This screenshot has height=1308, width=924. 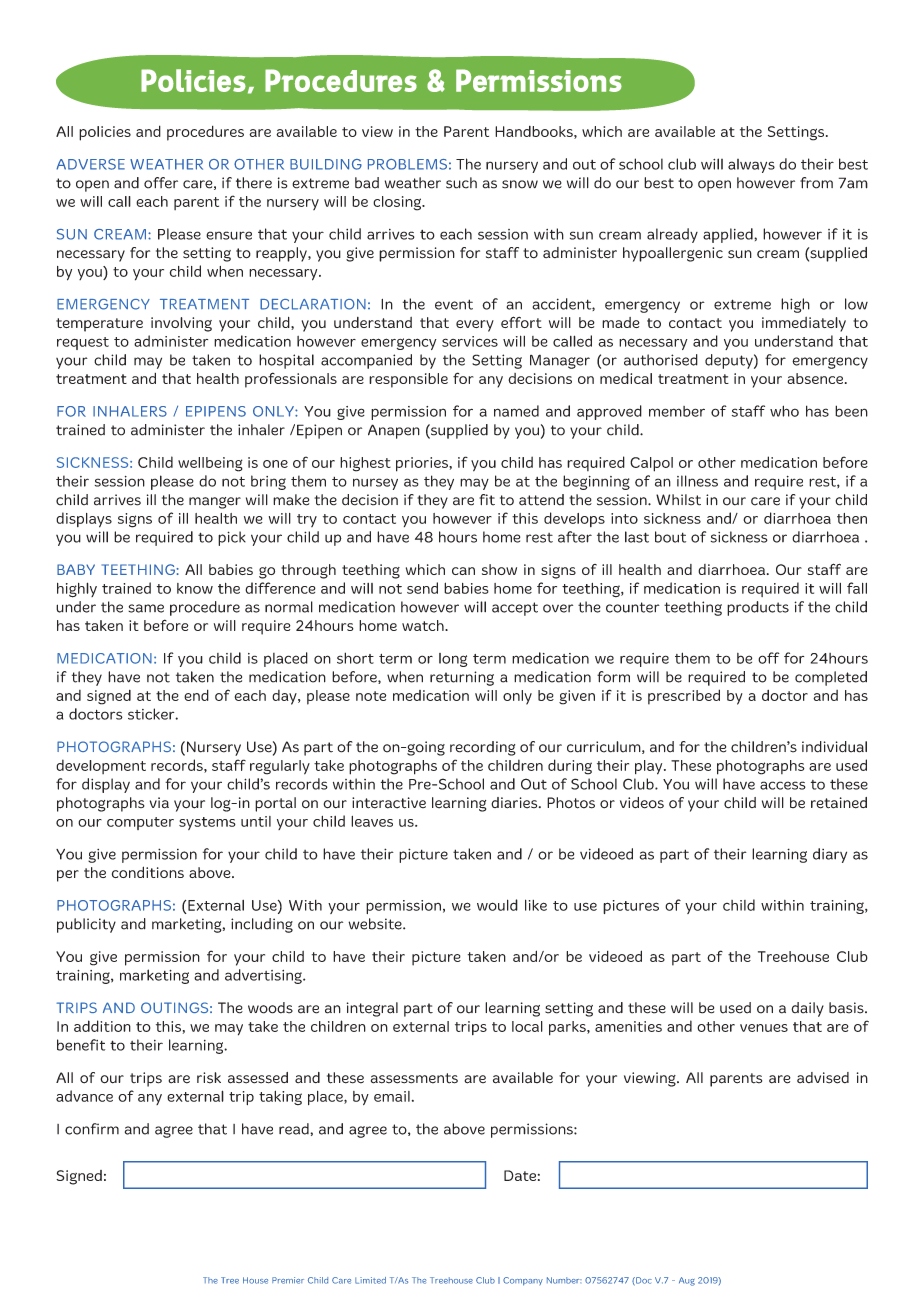 I want to click on individual, so click(x=834, y=747).
